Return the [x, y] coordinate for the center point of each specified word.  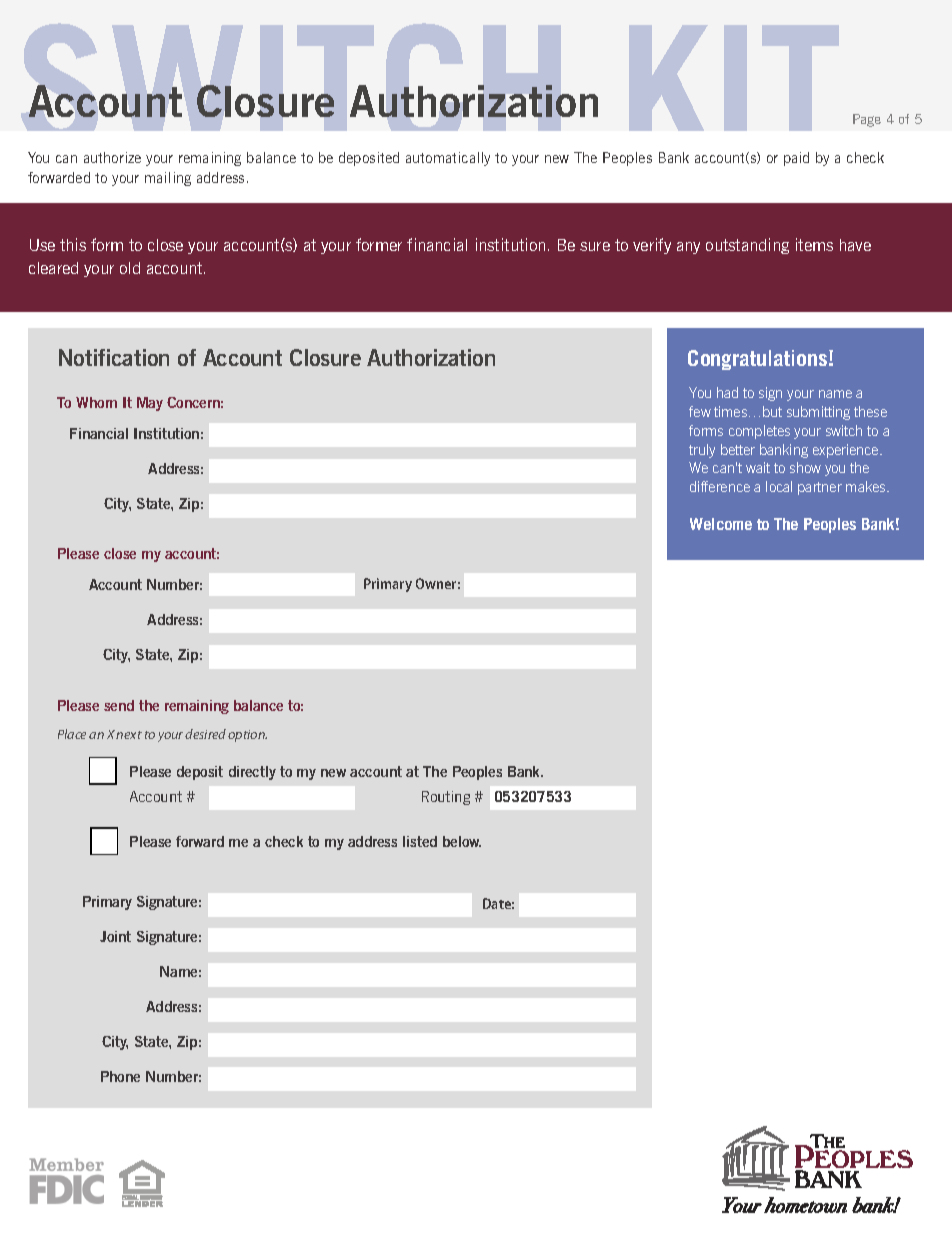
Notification [114, 357]
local [779, 486]
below [462, 841]
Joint [115, 936]
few [700, 411]
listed [420, 841]
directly [252, 773]
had [727, 392]
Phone [120, 1076]
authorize [112, 157]
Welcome [721, 524]
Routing [446, 798]
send [119, 705]
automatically [448, 159]
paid [796, 159]
